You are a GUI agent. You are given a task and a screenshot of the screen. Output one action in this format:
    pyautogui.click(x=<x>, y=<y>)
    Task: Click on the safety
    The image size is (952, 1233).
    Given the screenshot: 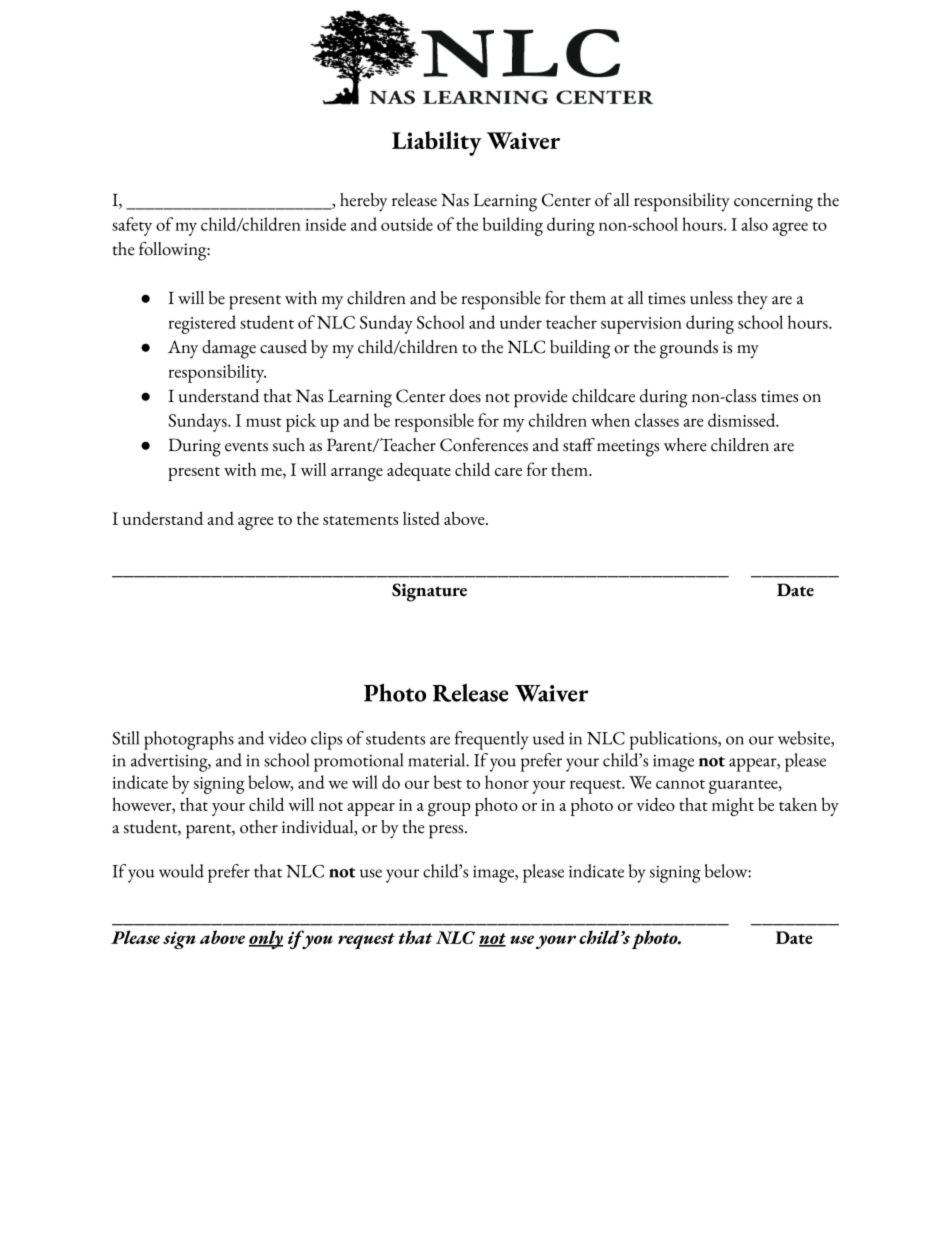 What is the action you would take?
    pyautogui.click(x=132, y=226)
